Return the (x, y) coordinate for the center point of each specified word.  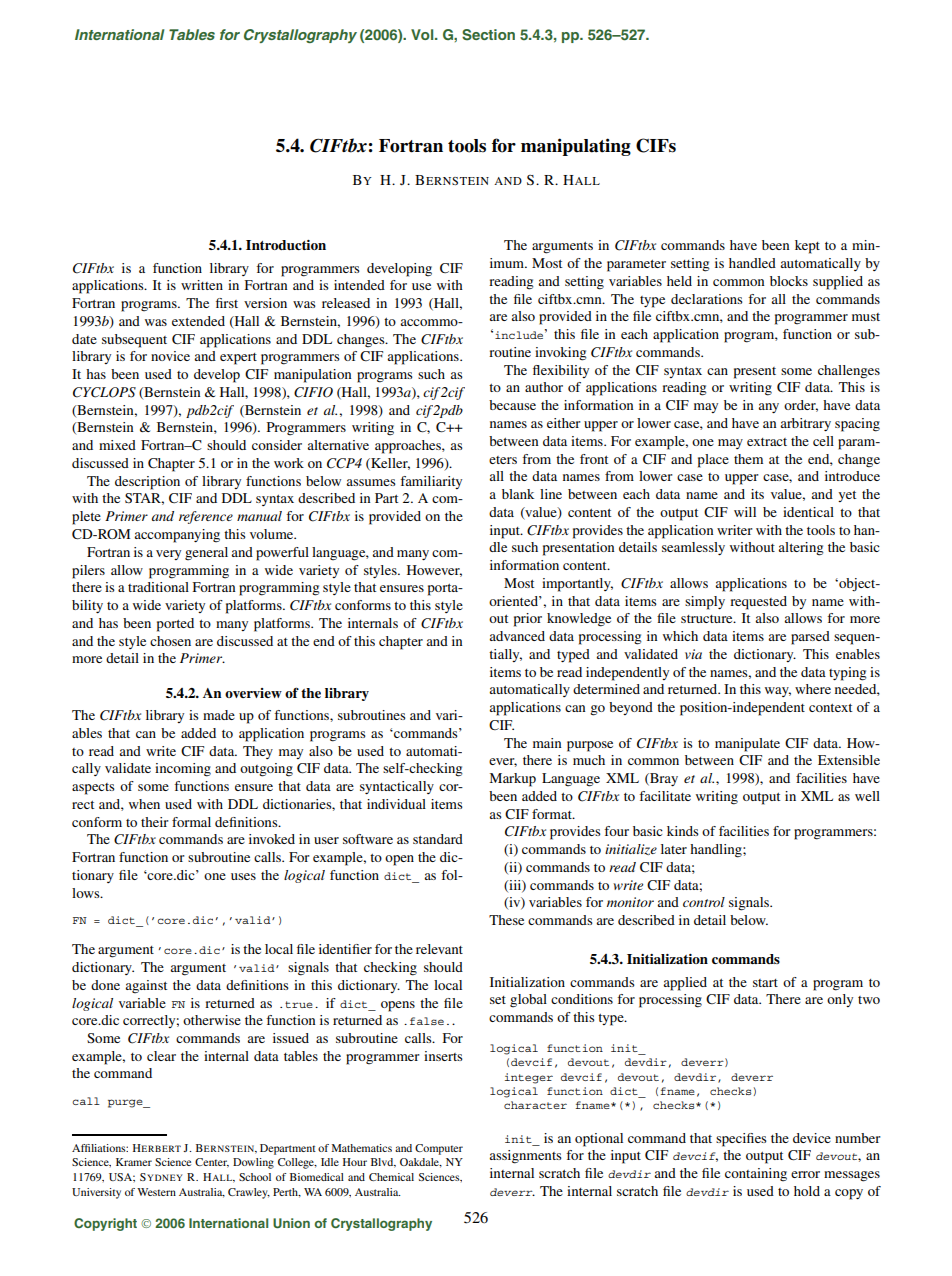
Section (488, 35)
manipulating (576, 147)
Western (156, 1192)
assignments (525, 1157)
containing (756, 1175)
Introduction (286, 245)
